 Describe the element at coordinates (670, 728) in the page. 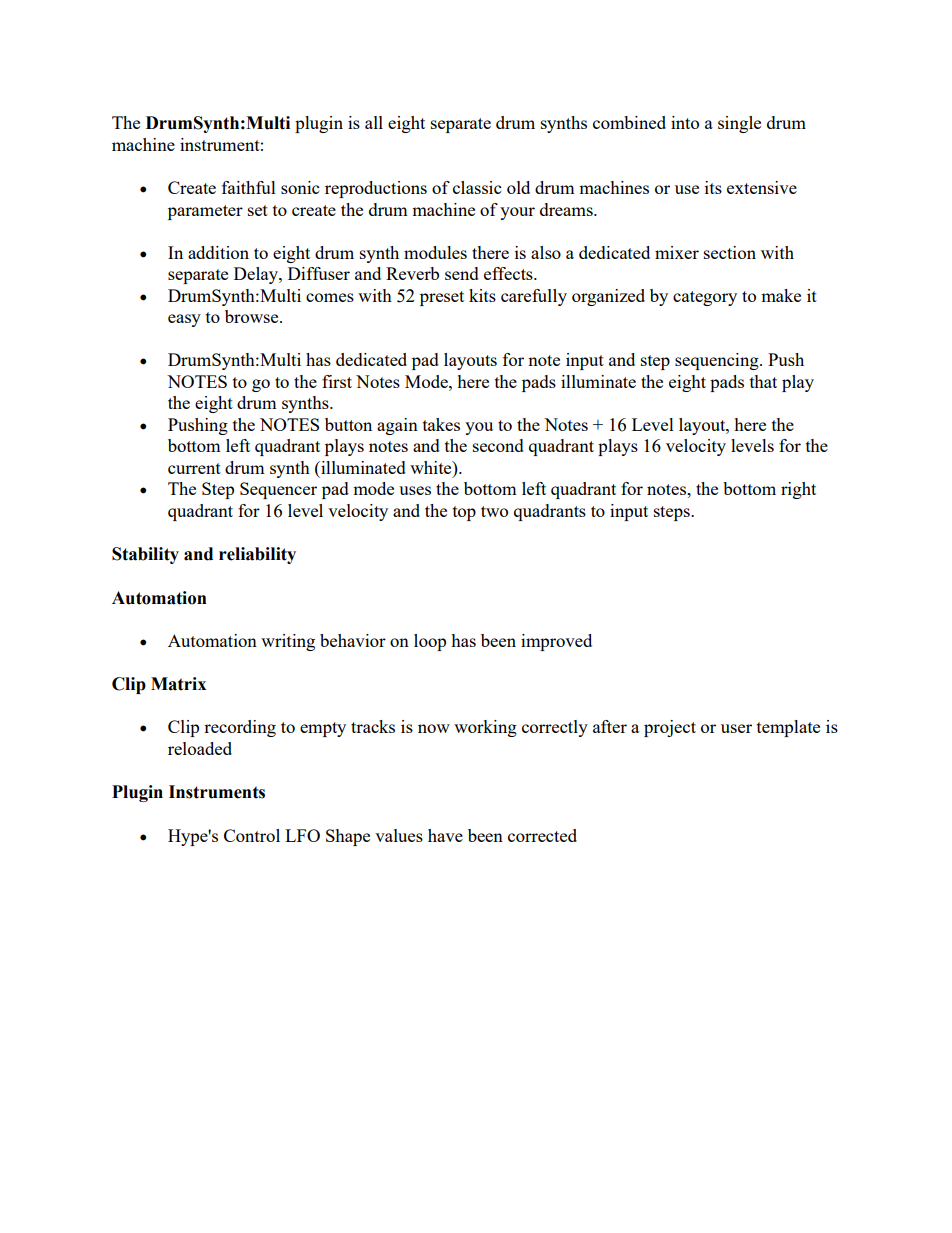

I see `project` at that location.
